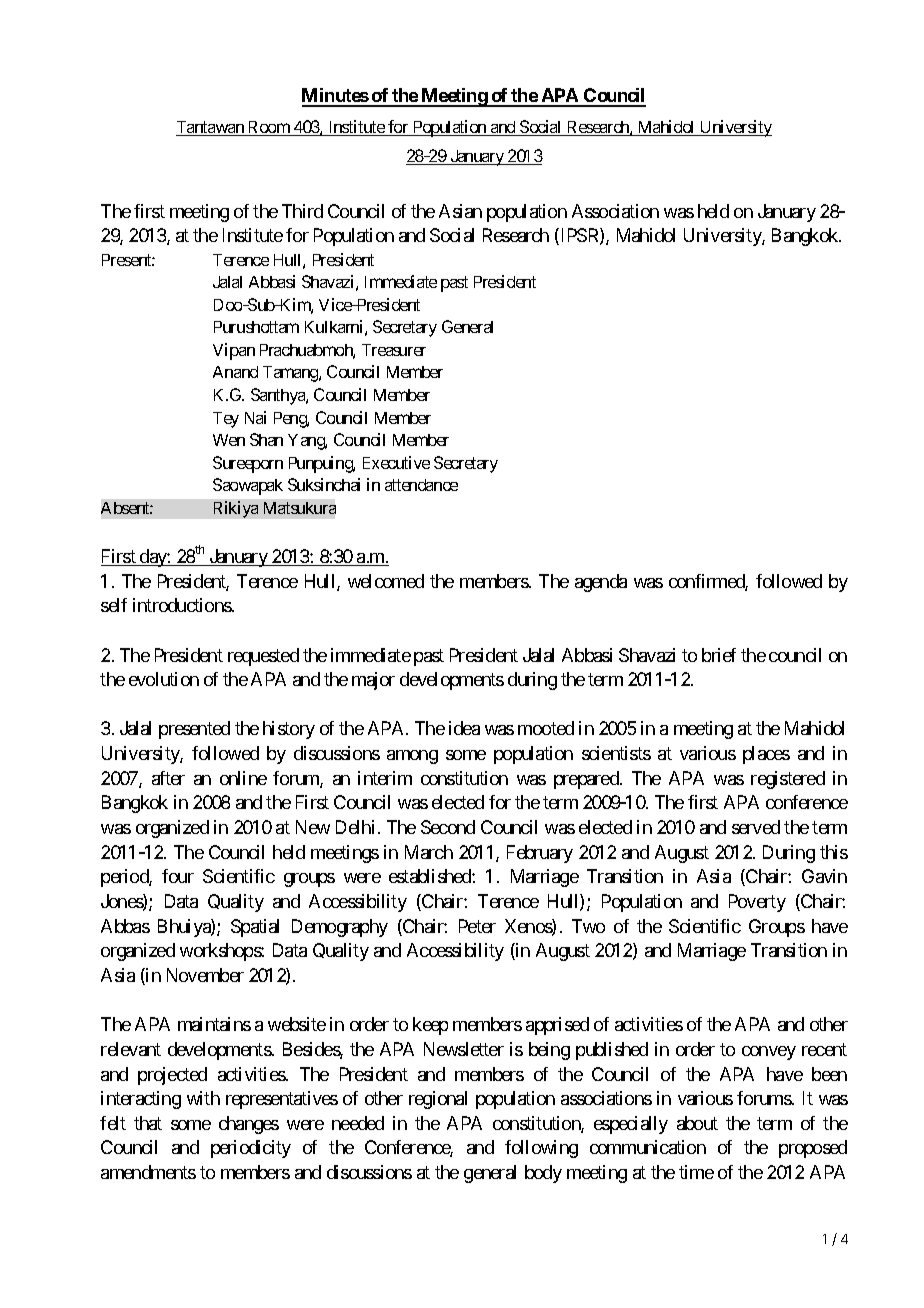 The width and height of the page is (924, 1308). What do you see at coordinates (302, 211) in the page?
I see `Third` at bounding box center [302, 211].
